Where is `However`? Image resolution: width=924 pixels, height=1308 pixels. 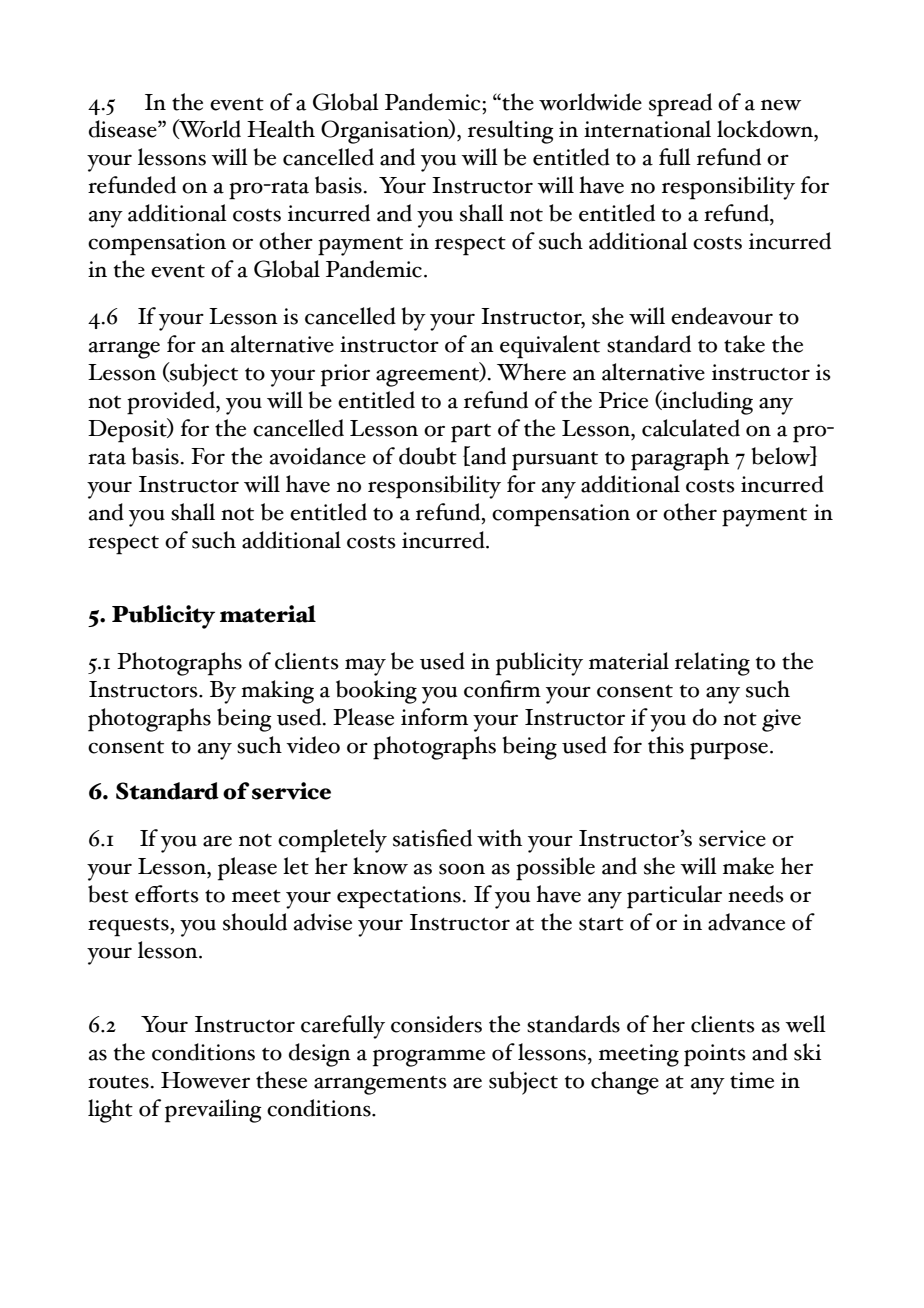
However is located at coordinates (205, 1080).
